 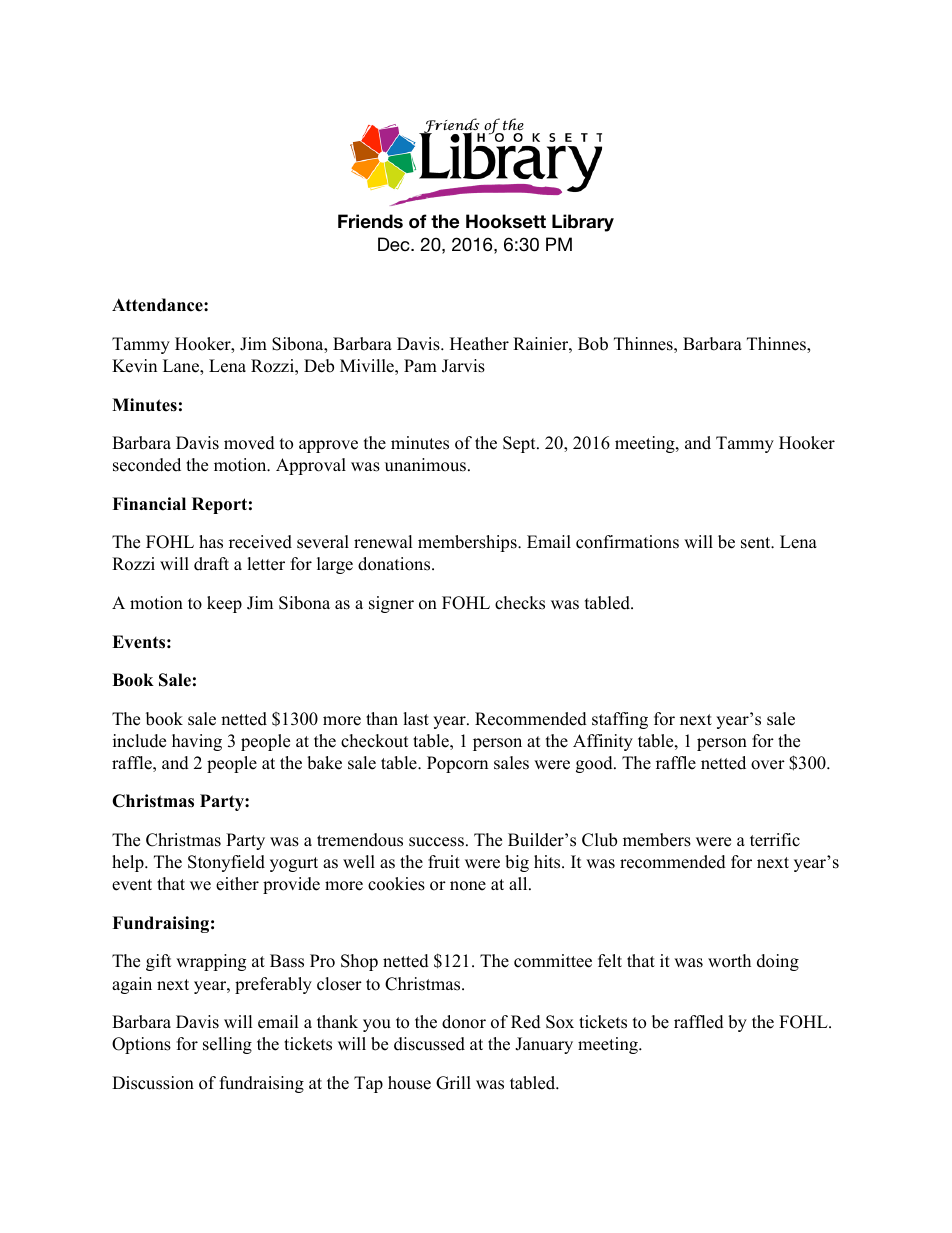 I want to click on keep, so click(x=224, y=604).
